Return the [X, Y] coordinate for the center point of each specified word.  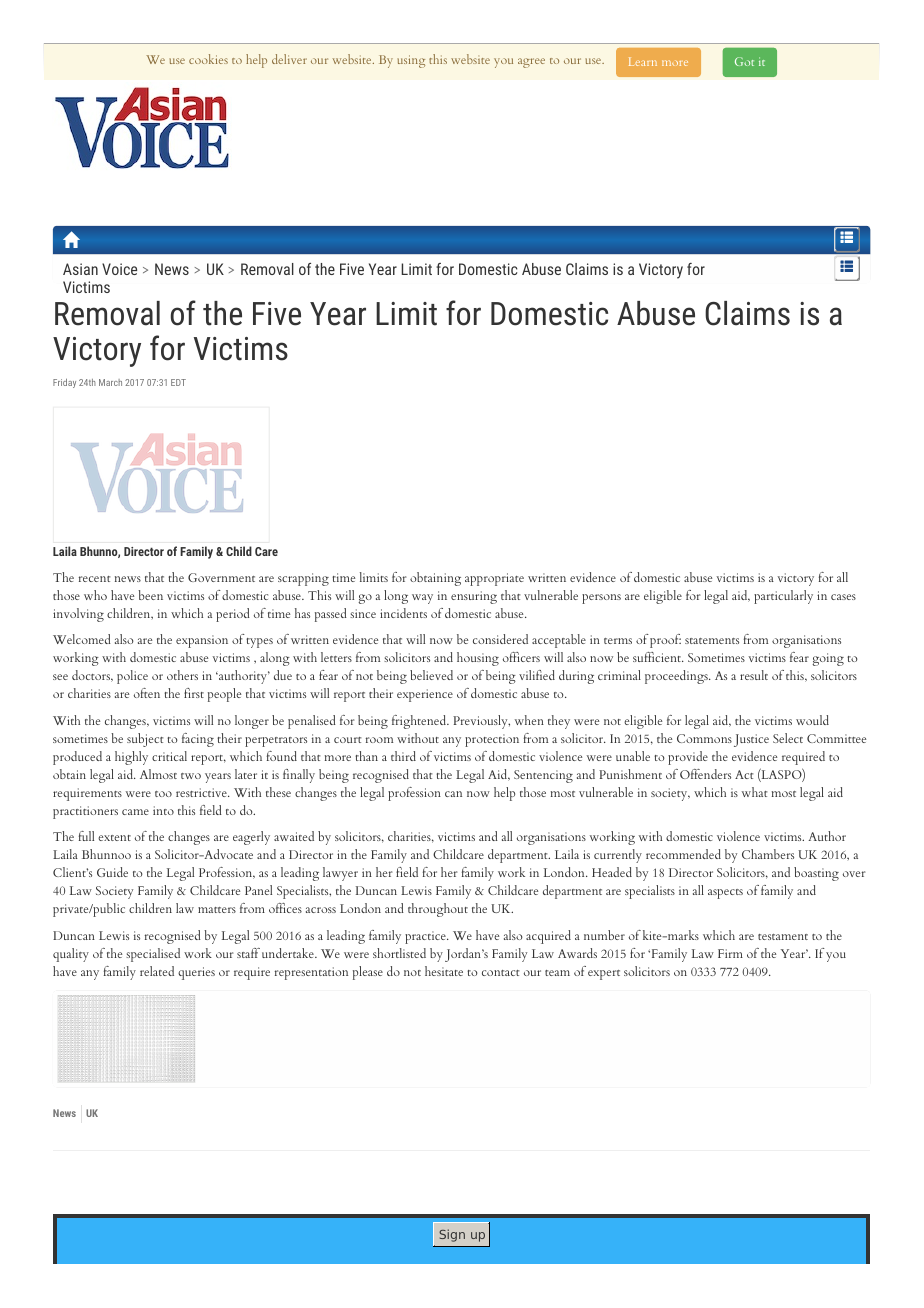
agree [531, 63]
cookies [208, 59]
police [132, 677]
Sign [452, 1235]
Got [744, 61]
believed [431, 675]
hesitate [444, 971]
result [754, 675]
